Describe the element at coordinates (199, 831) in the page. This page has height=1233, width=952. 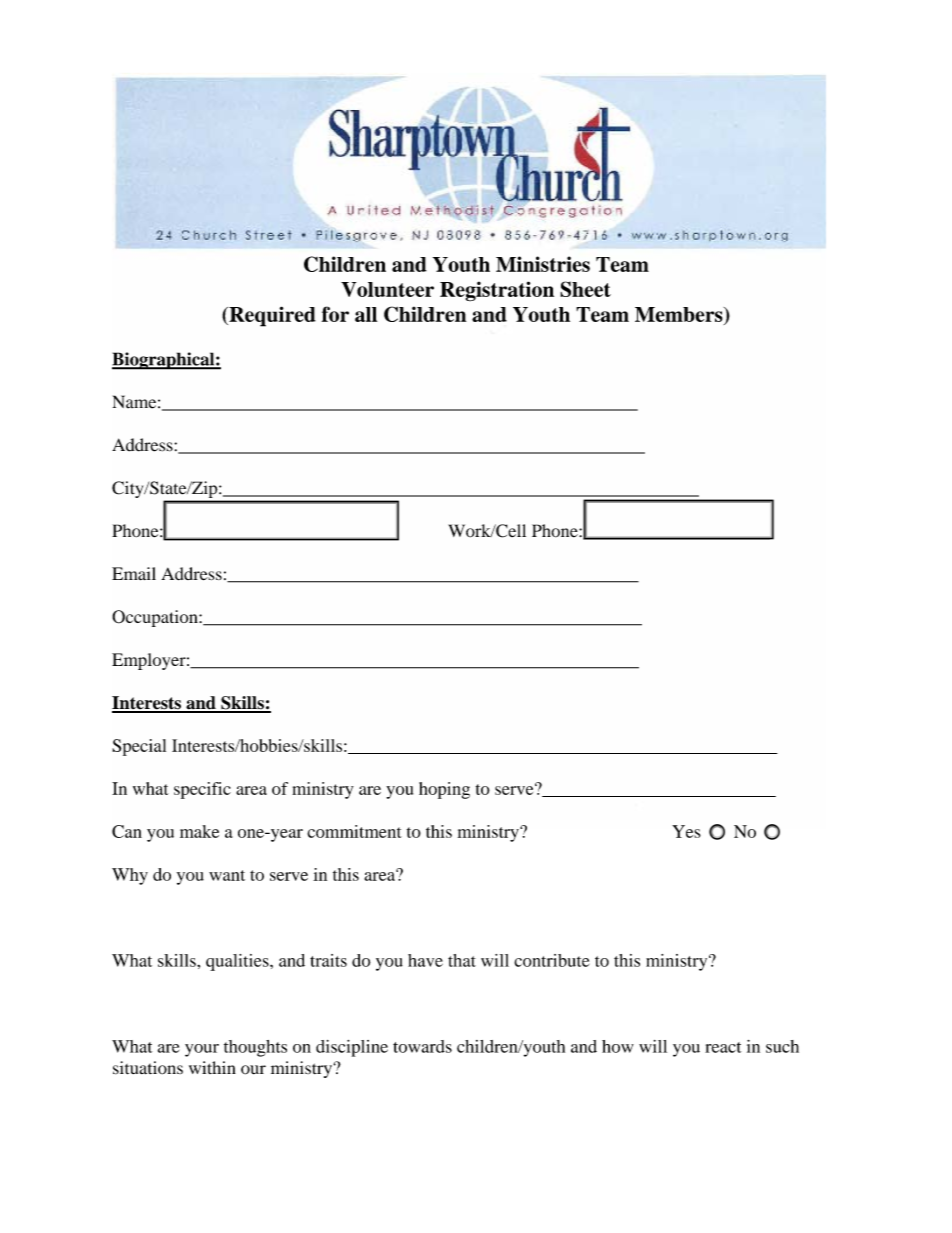
I see `make` at that location.
